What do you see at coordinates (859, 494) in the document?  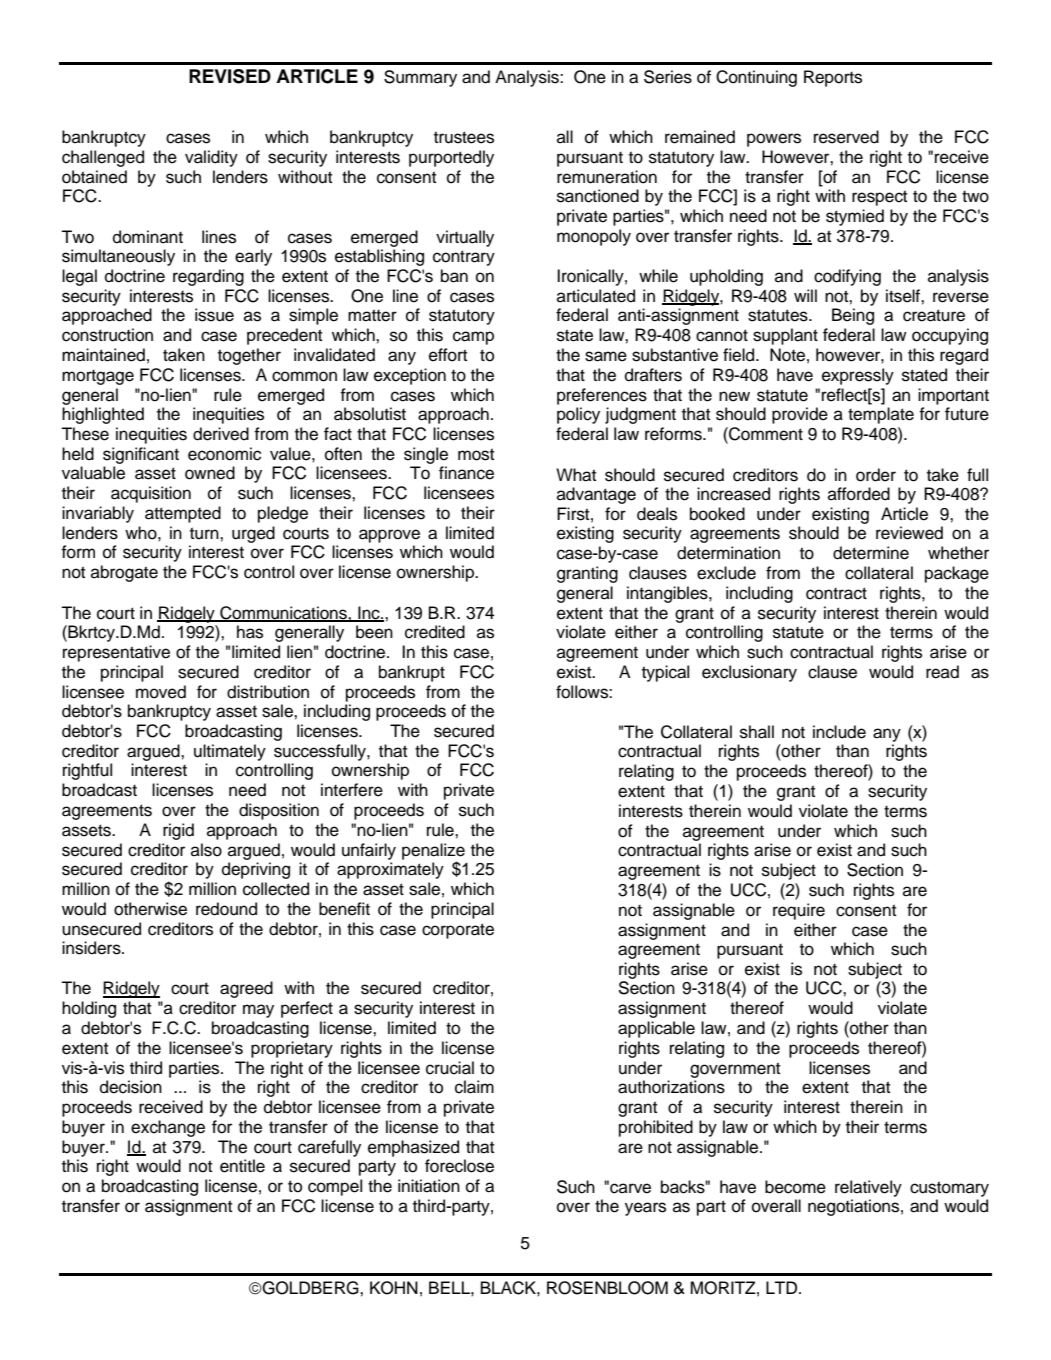 I see `afforded` at bounding box center [859, 494].
